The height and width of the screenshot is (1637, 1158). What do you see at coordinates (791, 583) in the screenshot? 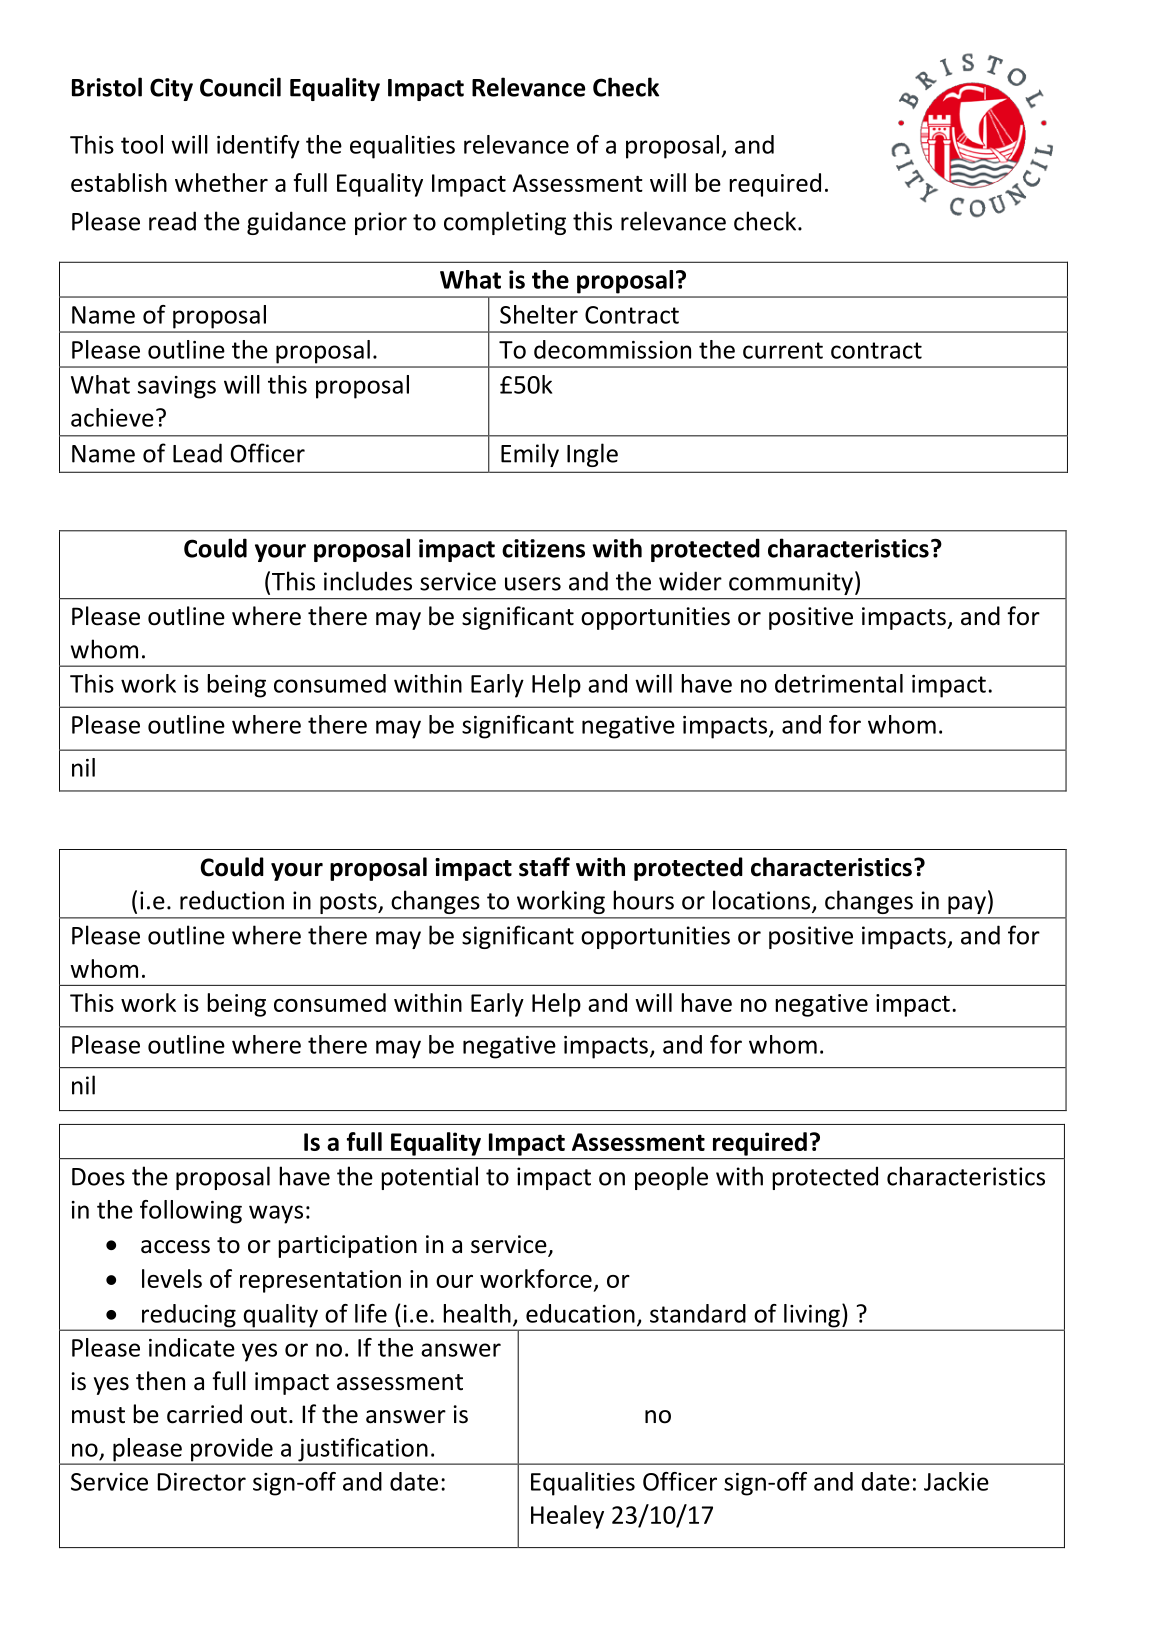
I see `community` at bounding box center [791, 583].
